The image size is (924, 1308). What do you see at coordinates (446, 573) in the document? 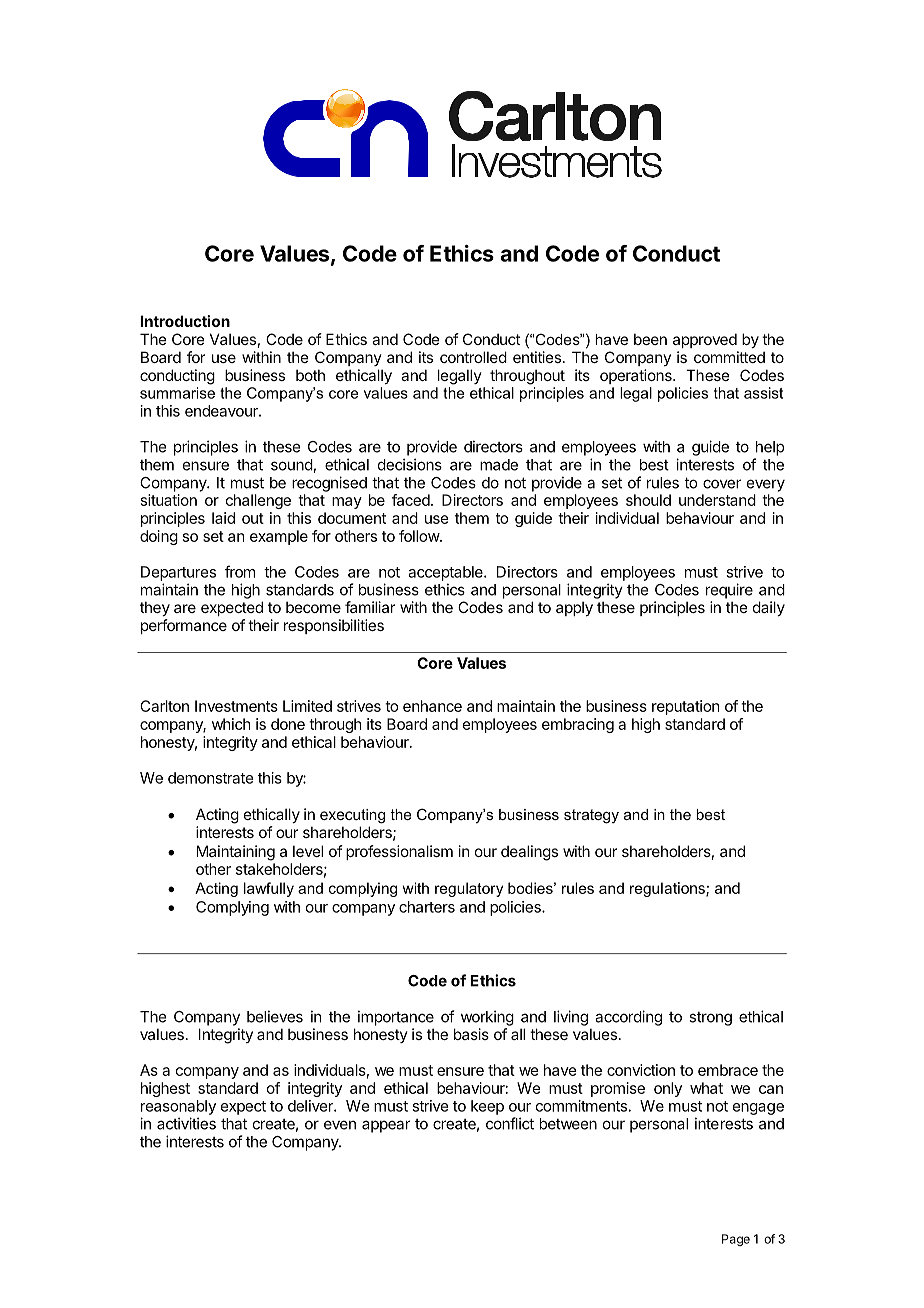
I see `acceptable` at bounding box center [446, 573].
